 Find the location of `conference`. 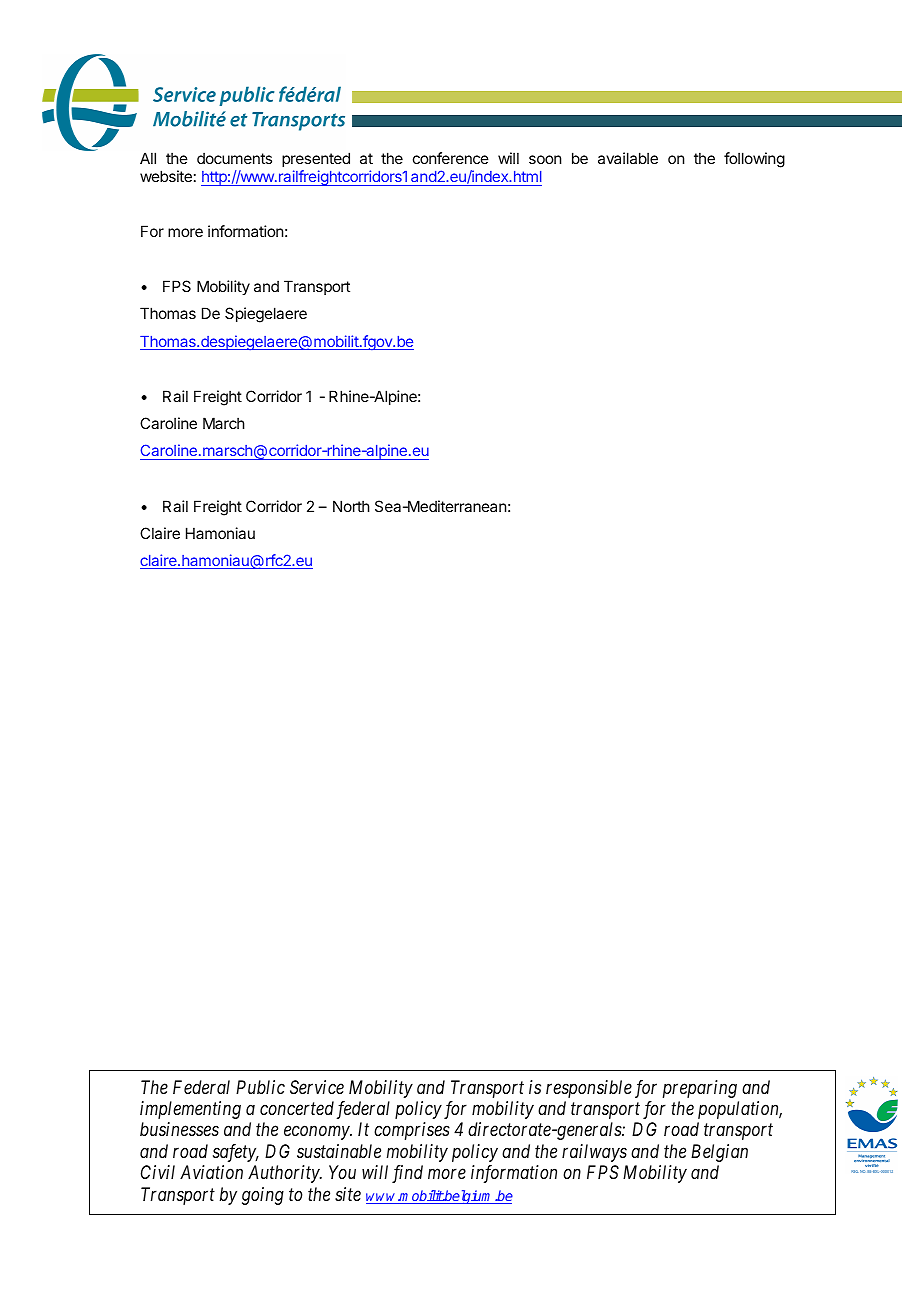

conference is located at coordinates (451, 158).
